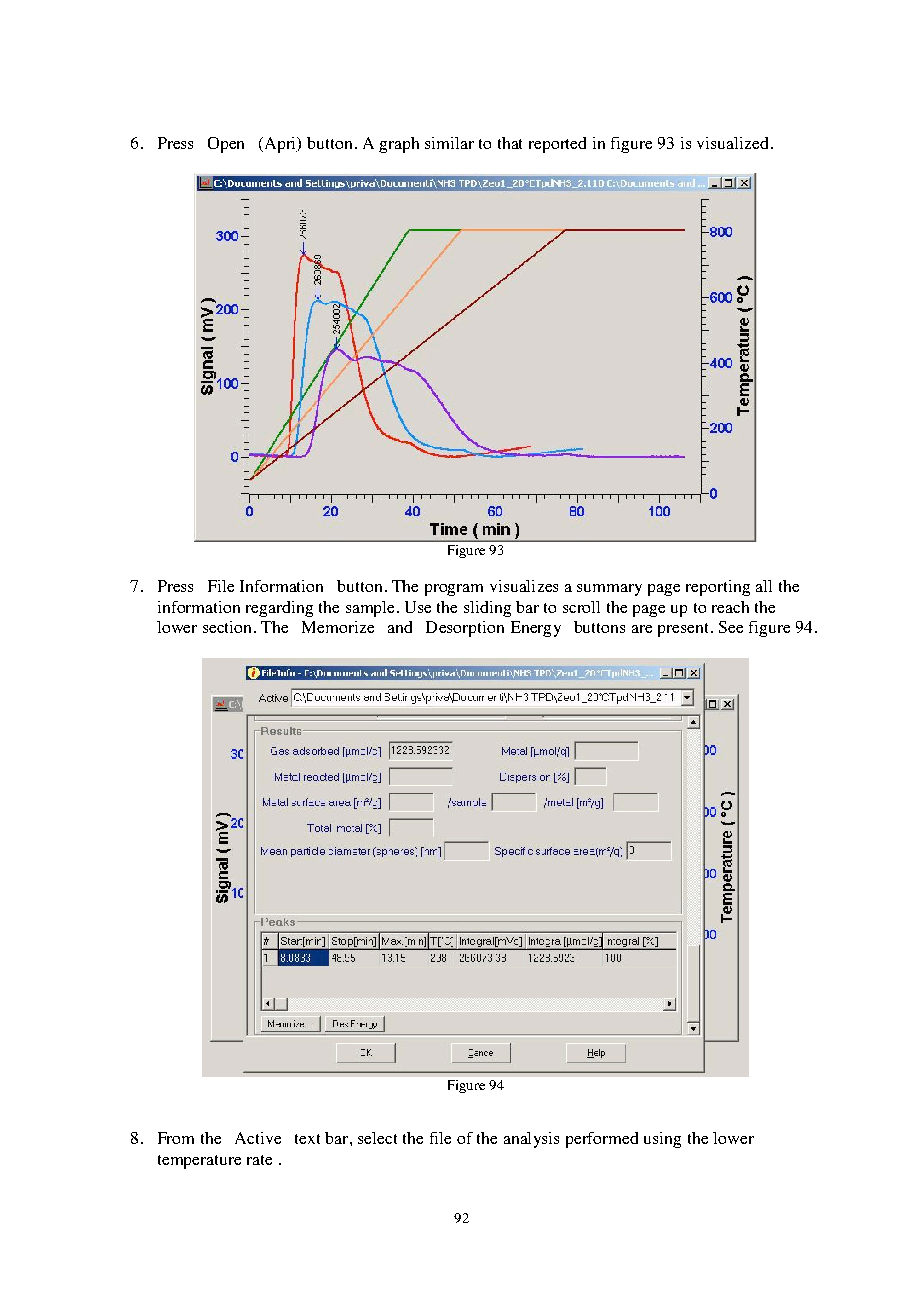  Describe the element at coordinates (718, 588) in the screenshot. I see `reporting` at that location.
